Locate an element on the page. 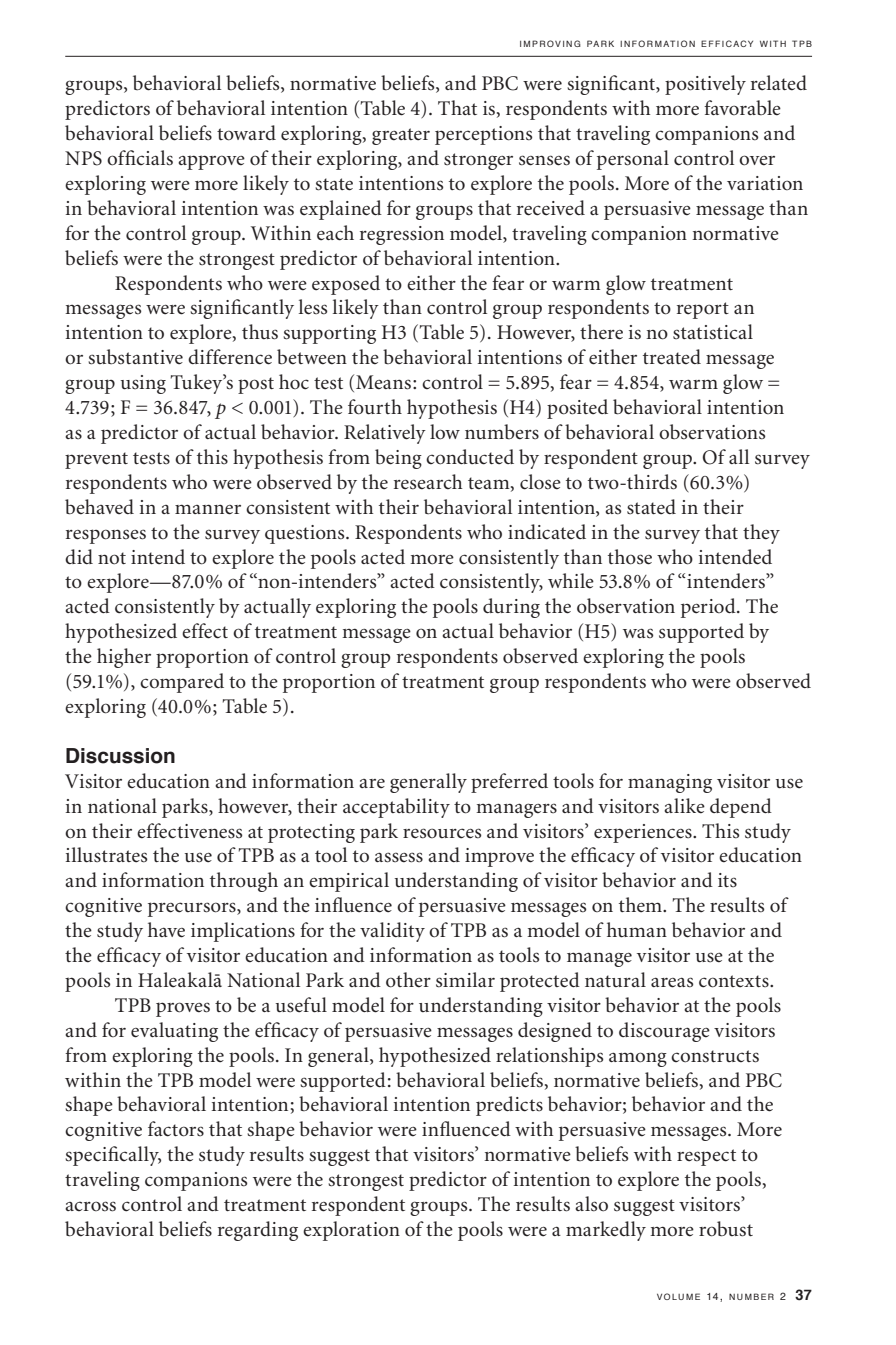 This document has height=1345, width=896. compared is located at coordinates (182, 683).
